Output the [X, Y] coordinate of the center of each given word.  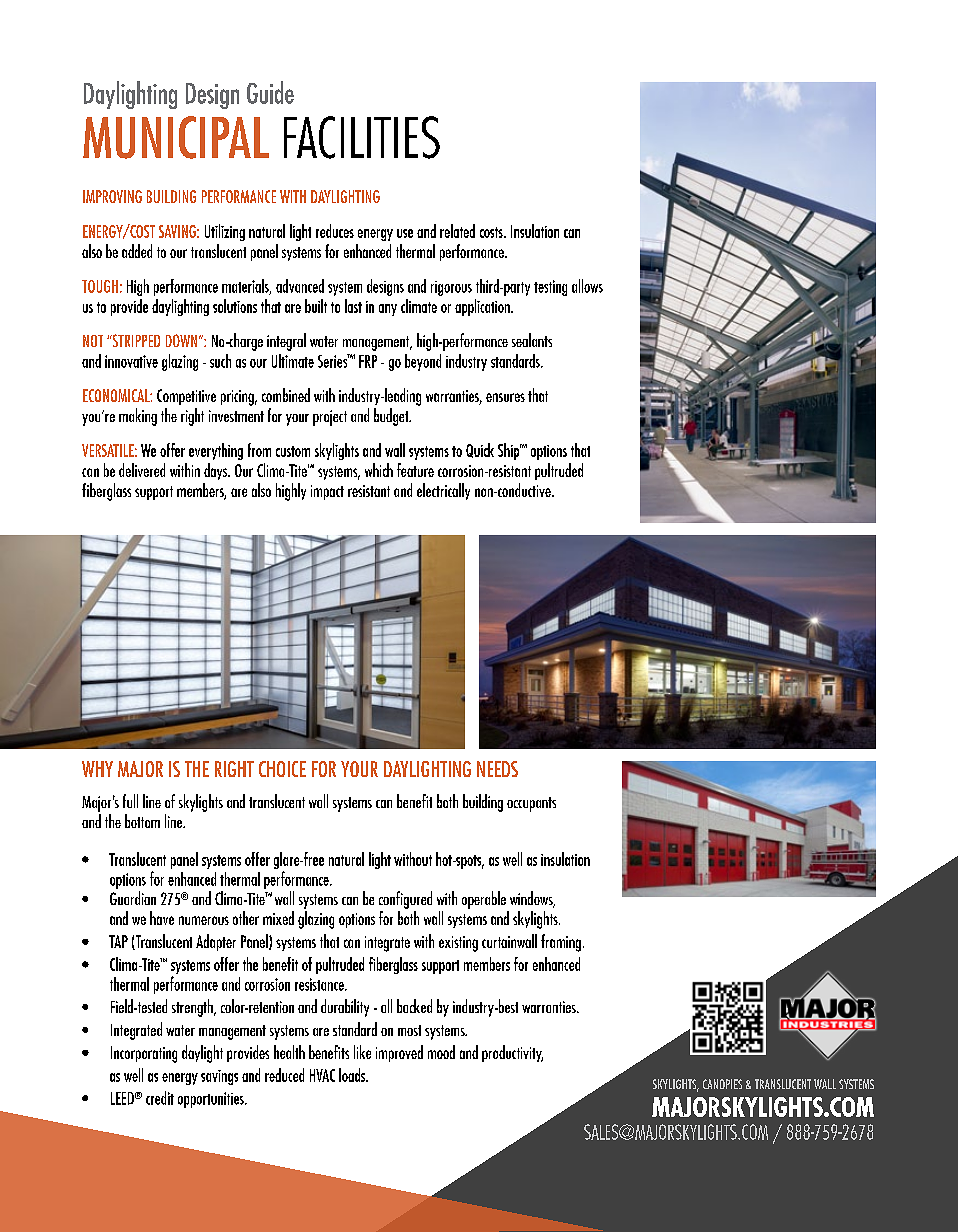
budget [392, 417]
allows [587, 286]
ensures [505, 397]
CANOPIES [722, 1084]
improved [399, 1053]
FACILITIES [362, 137]
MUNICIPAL [176, 137]
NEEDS [497, 769]
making [138, 417]
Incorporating [144, 1054]
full [130, 801]
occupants [531, 804]
